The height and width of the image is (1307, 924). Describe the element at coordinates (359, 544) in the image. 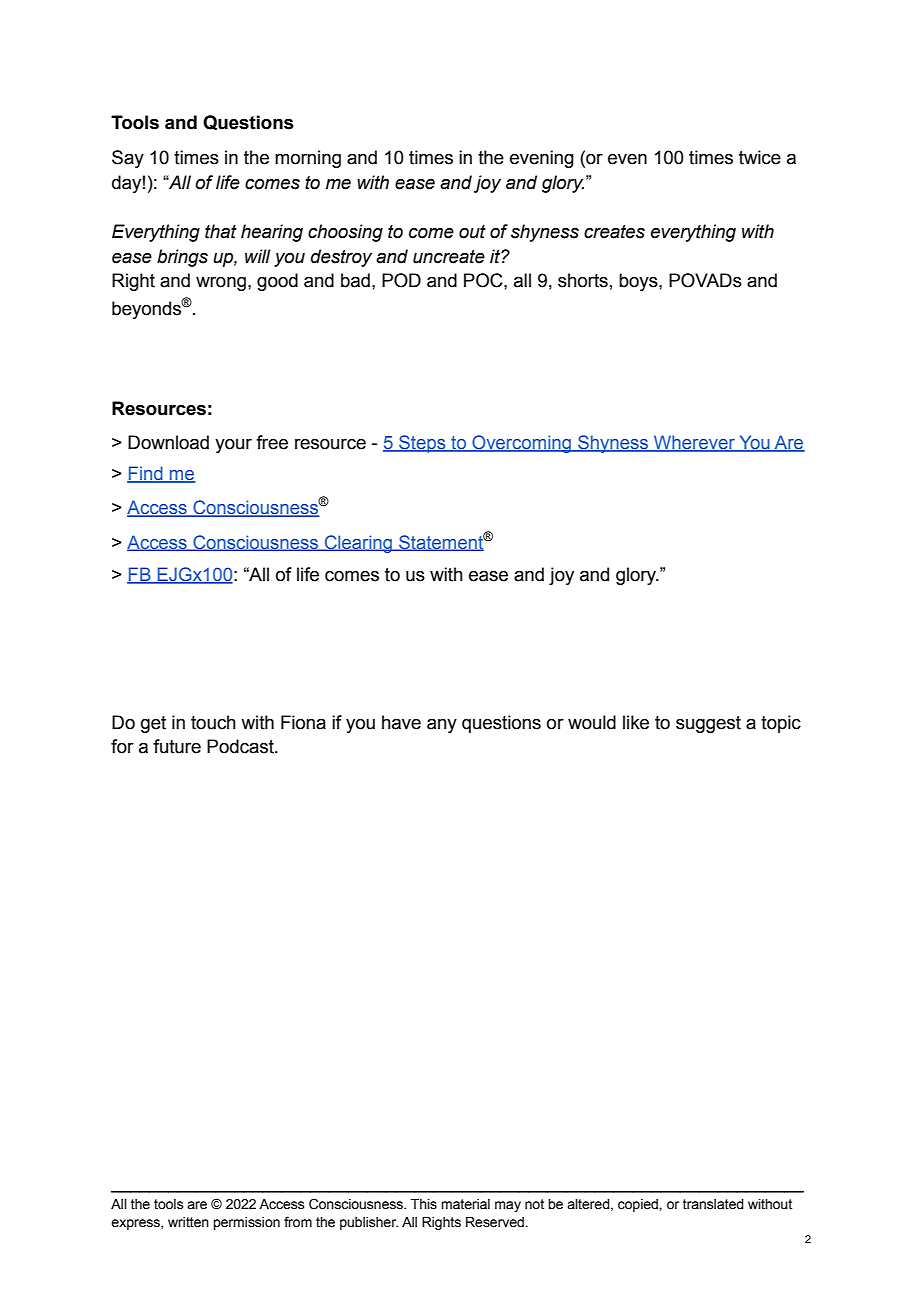

I see `Clearing` at that location.
